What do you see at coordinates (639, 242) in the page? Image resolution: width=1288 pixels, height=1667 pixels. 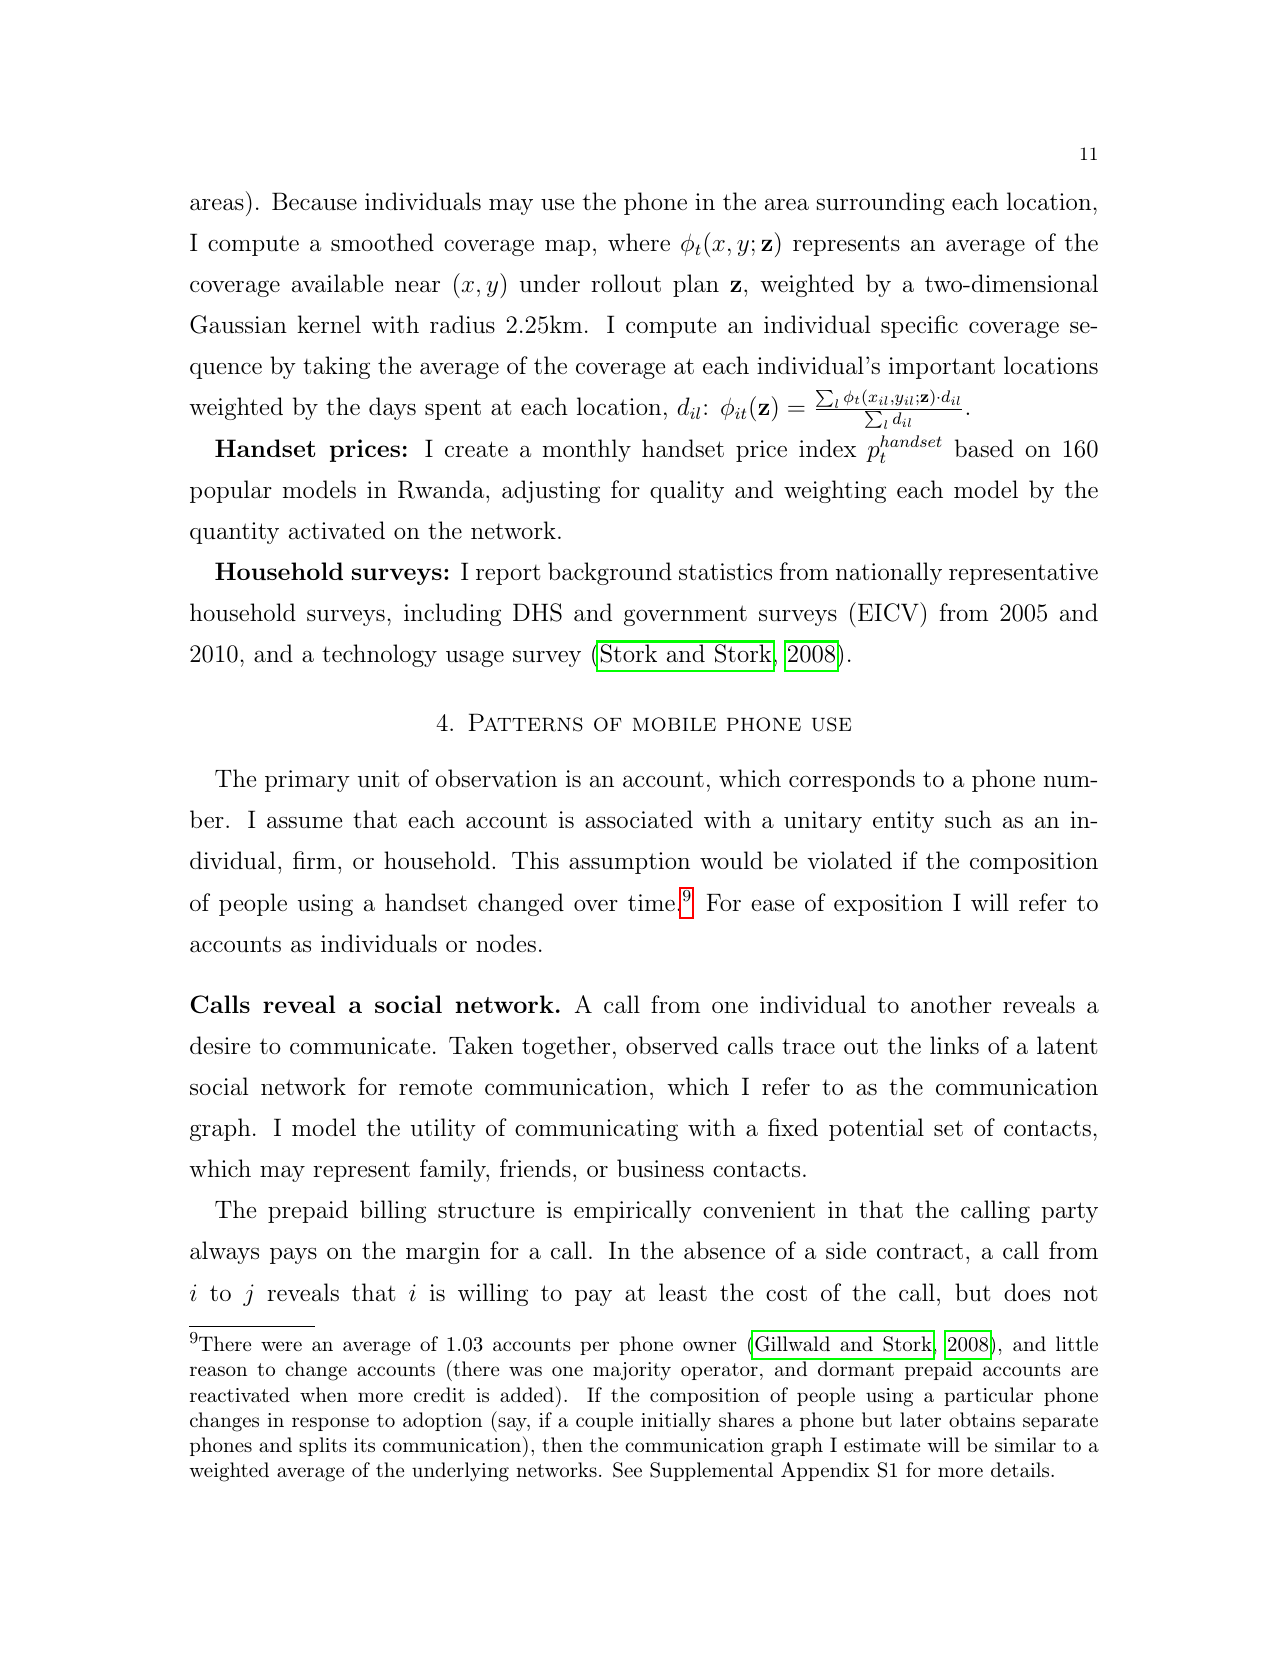 I see `where` at bounding box center [639, 242].
